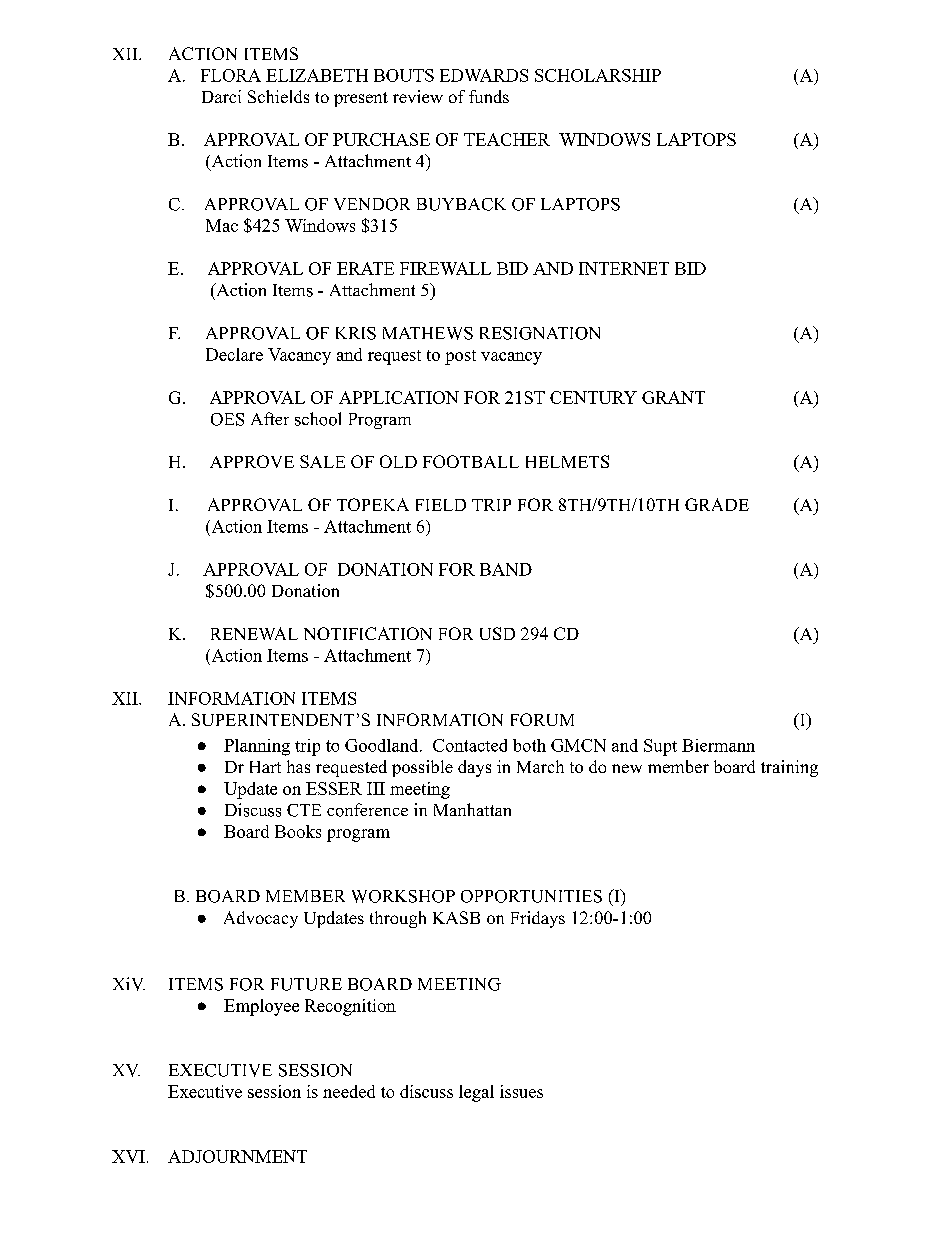 The image size is (952, 1233). I want to click on post, so click(460, 357).
